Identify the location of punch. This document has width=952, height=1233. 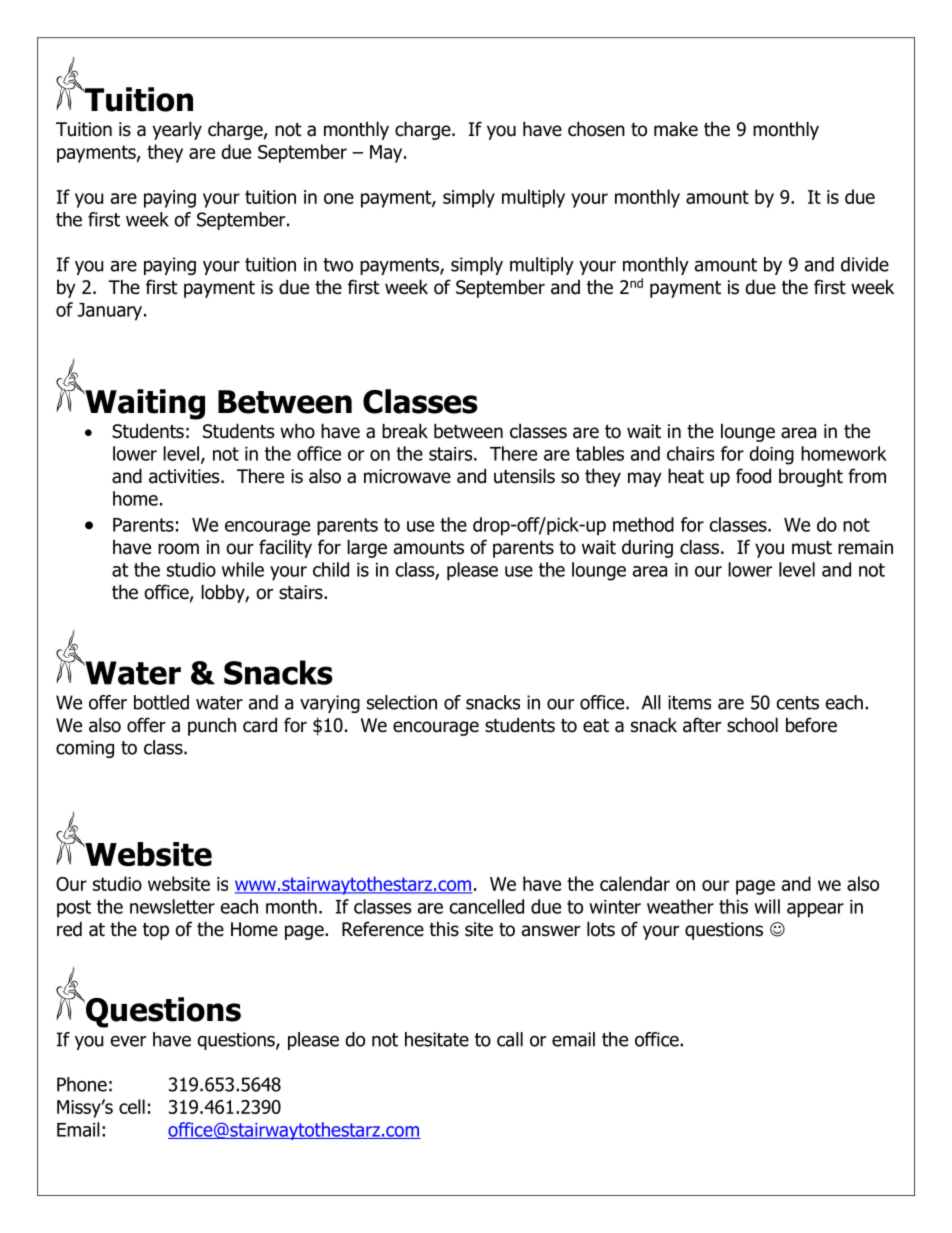
(212, 726).
